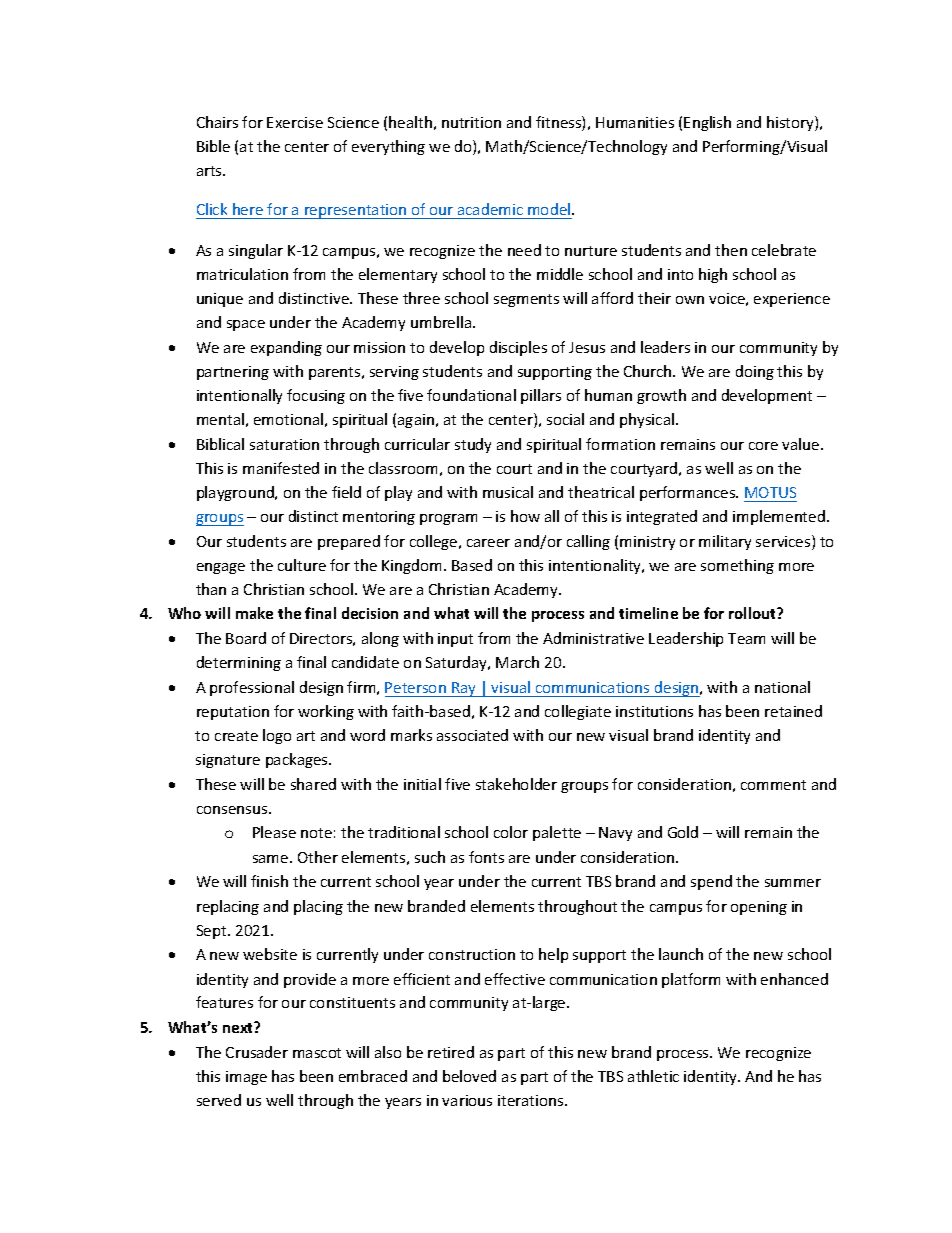 The height and width of the screenshot is (1233, 952). I want to click on Bible, so click(213, 146).
